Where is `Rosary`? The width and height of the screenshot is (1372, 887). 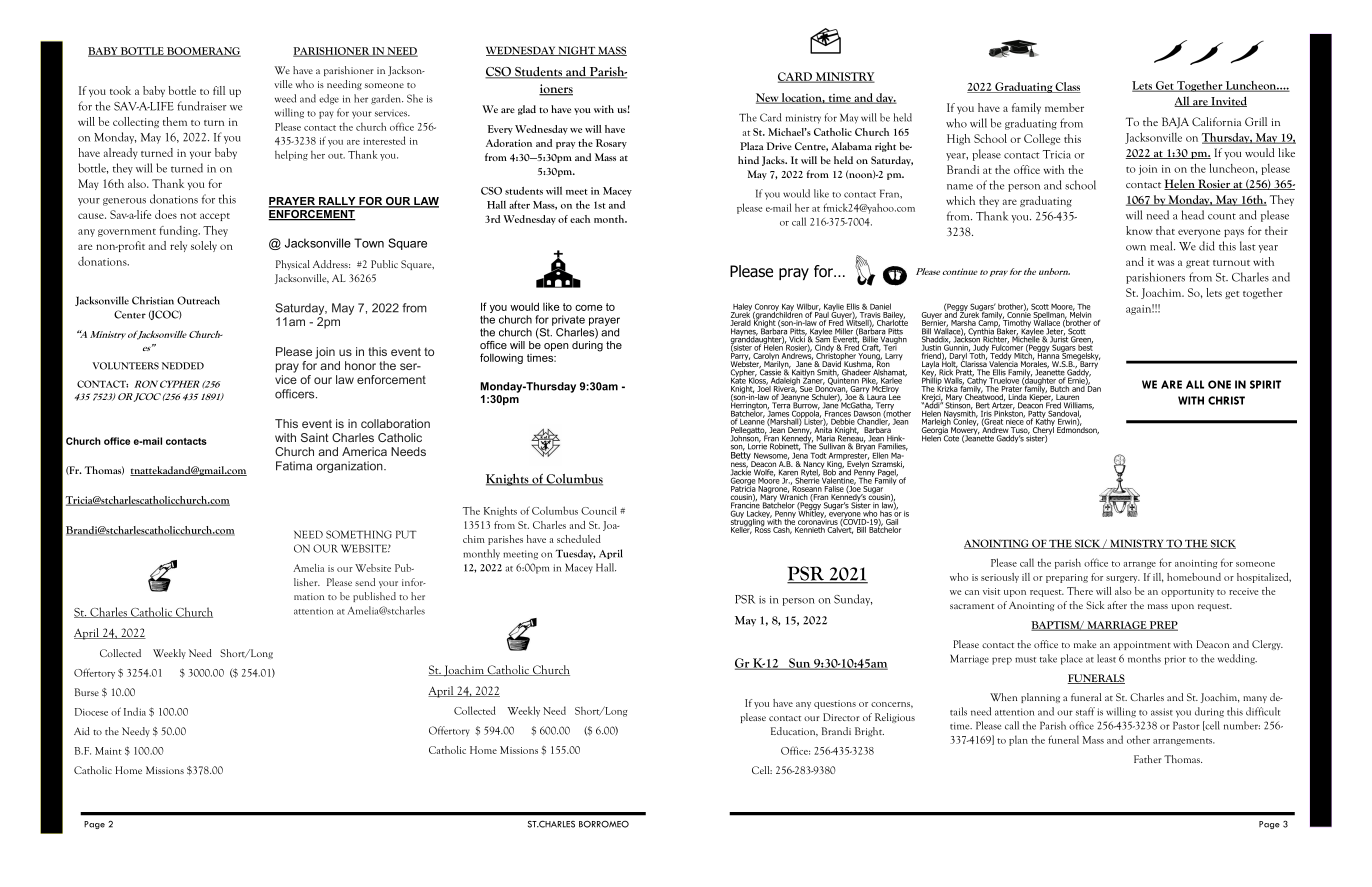 Rosary is located at coordinates (611, 144).
